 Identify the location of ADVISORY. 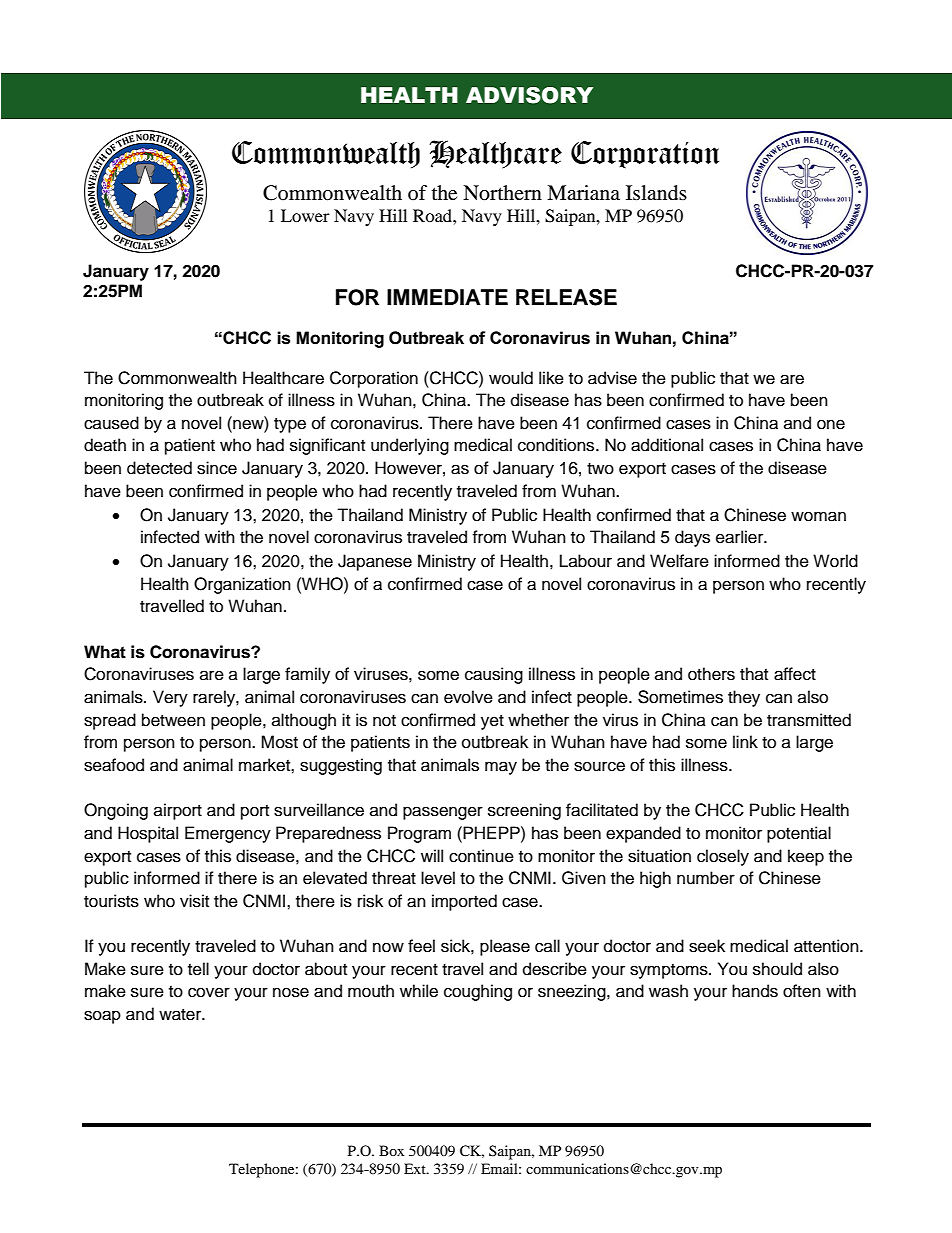
(529, 95).
